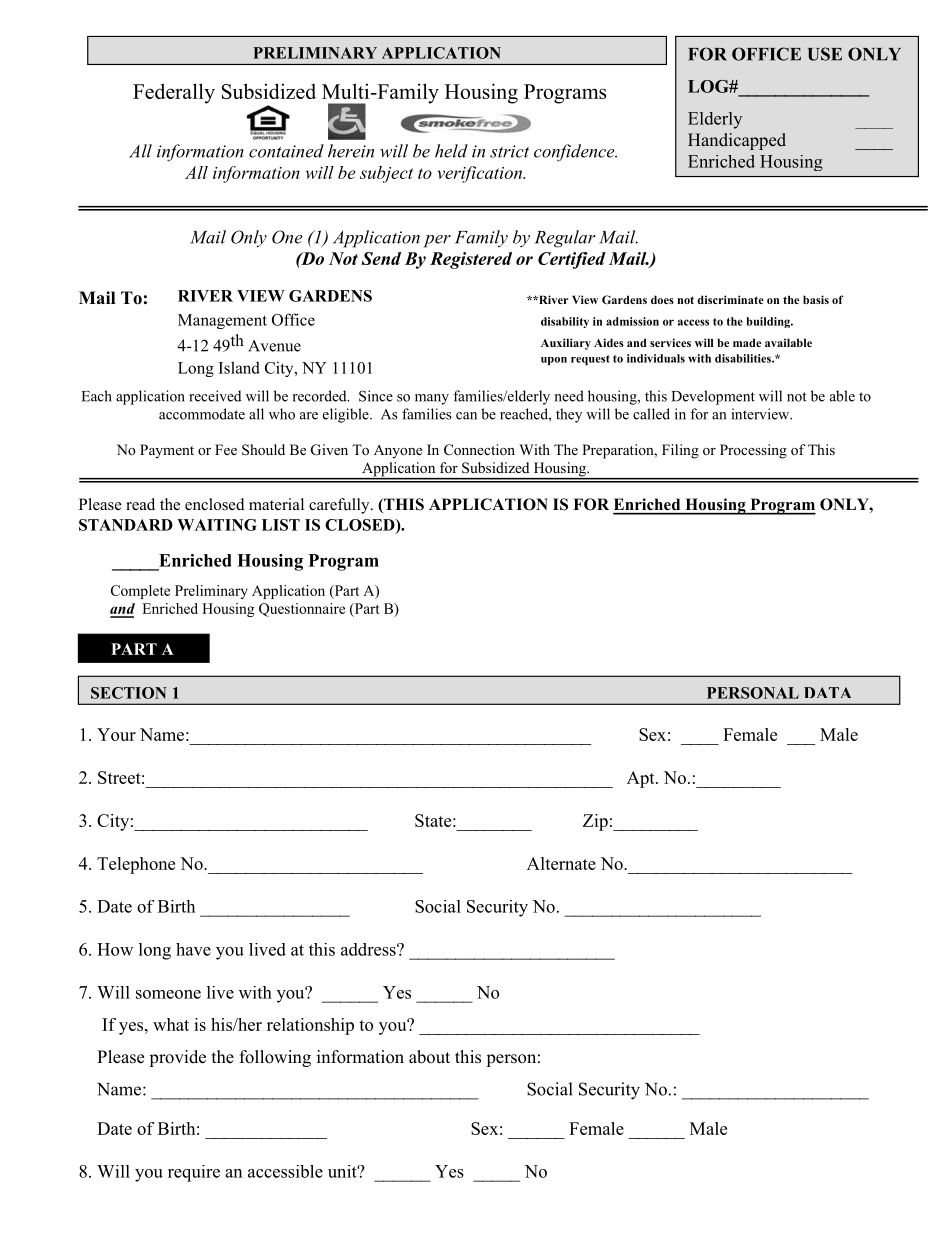  What do you see at coordinates (451, 151) in the page?
I see `held` at bounding box center [451, 151].
